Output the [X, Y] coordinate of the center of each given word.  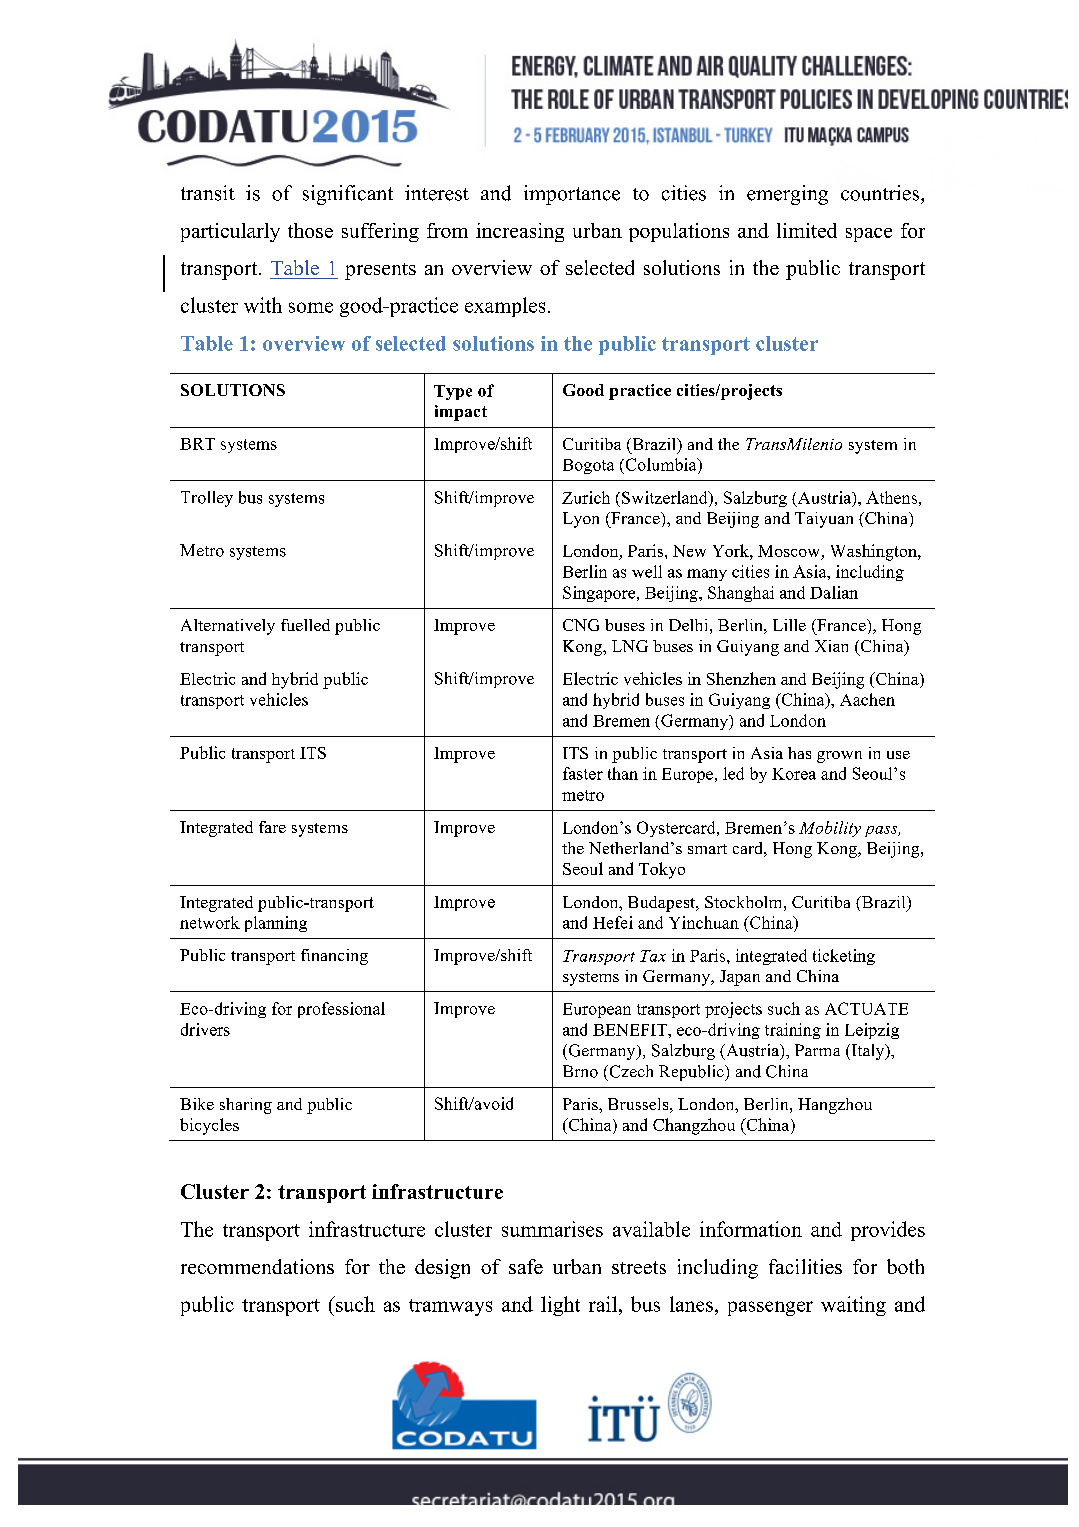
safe [526, 1266]
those [310, 230]
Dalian [834, 592]
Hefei [613, 922]
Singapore [600, 594]
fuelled [305, 625]
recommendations [257, 1266]
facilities [805, 1266]
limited [807, 230]
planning [276, 924]
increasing [520, 232]
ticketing [844, 957]
